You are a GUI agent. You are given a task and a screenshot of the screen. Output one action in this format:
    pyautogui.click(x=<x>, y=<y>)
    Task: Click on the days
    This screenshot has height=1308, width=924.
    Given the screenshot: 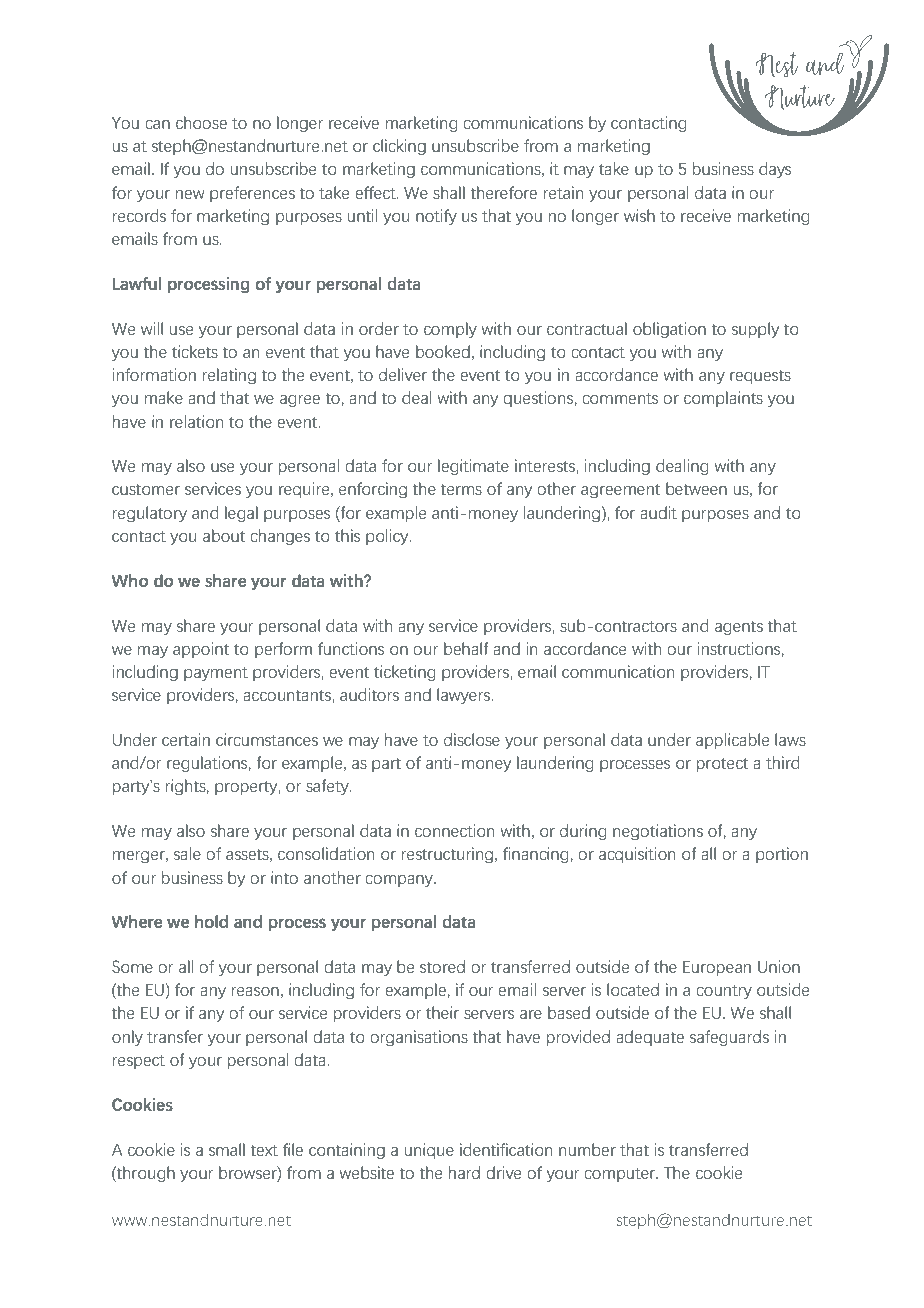 What is the action you would take?
    pyautogui.click(x=775, y=170)
